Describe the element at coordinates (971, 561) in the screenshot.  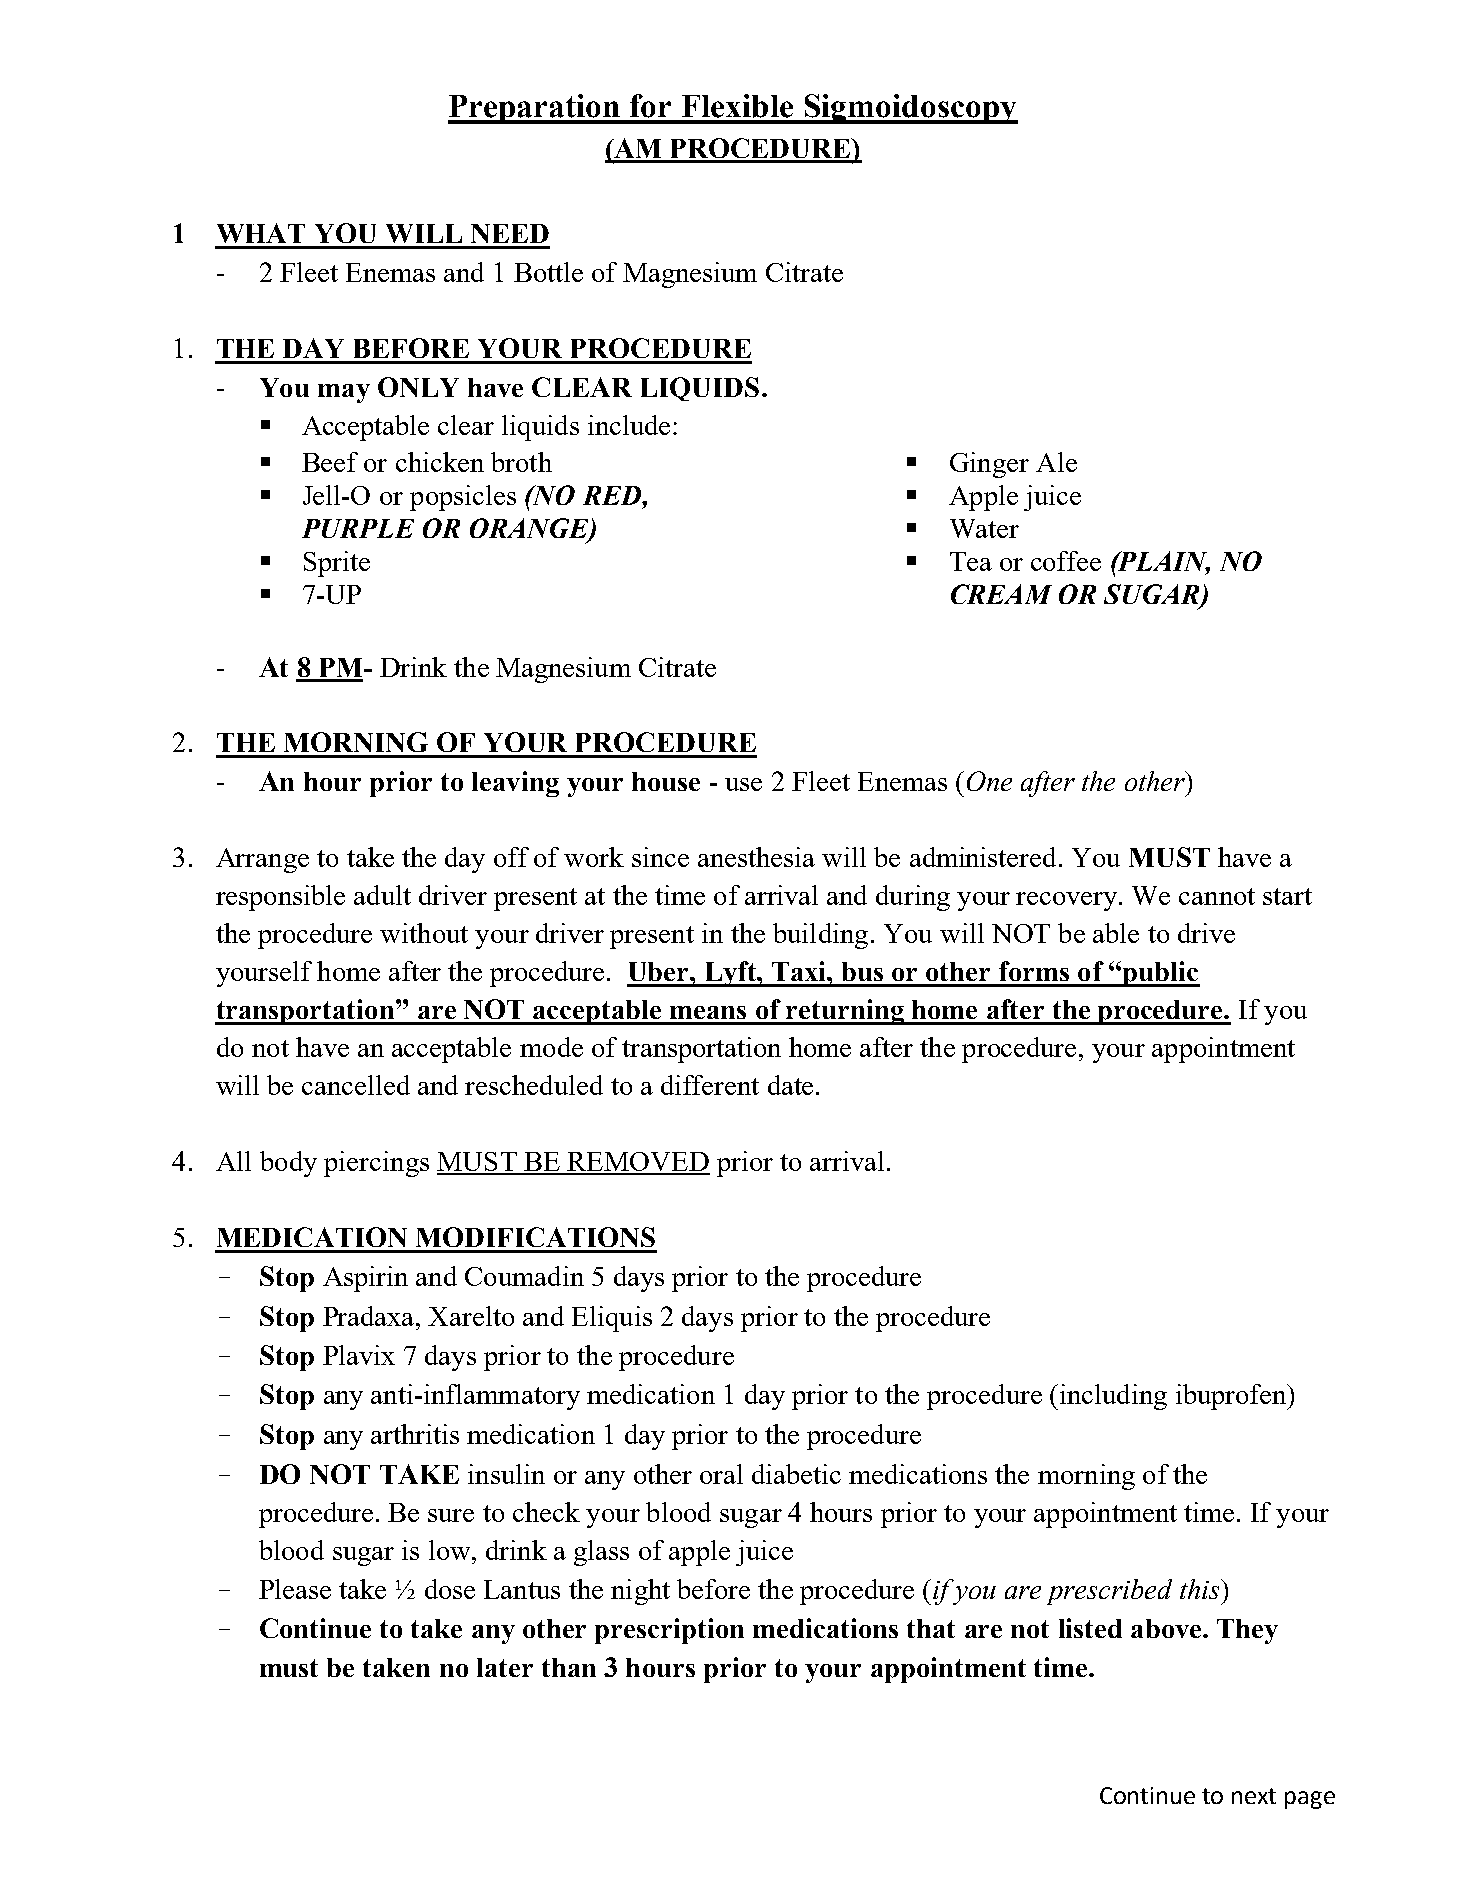
I see `Tea` at that location.
